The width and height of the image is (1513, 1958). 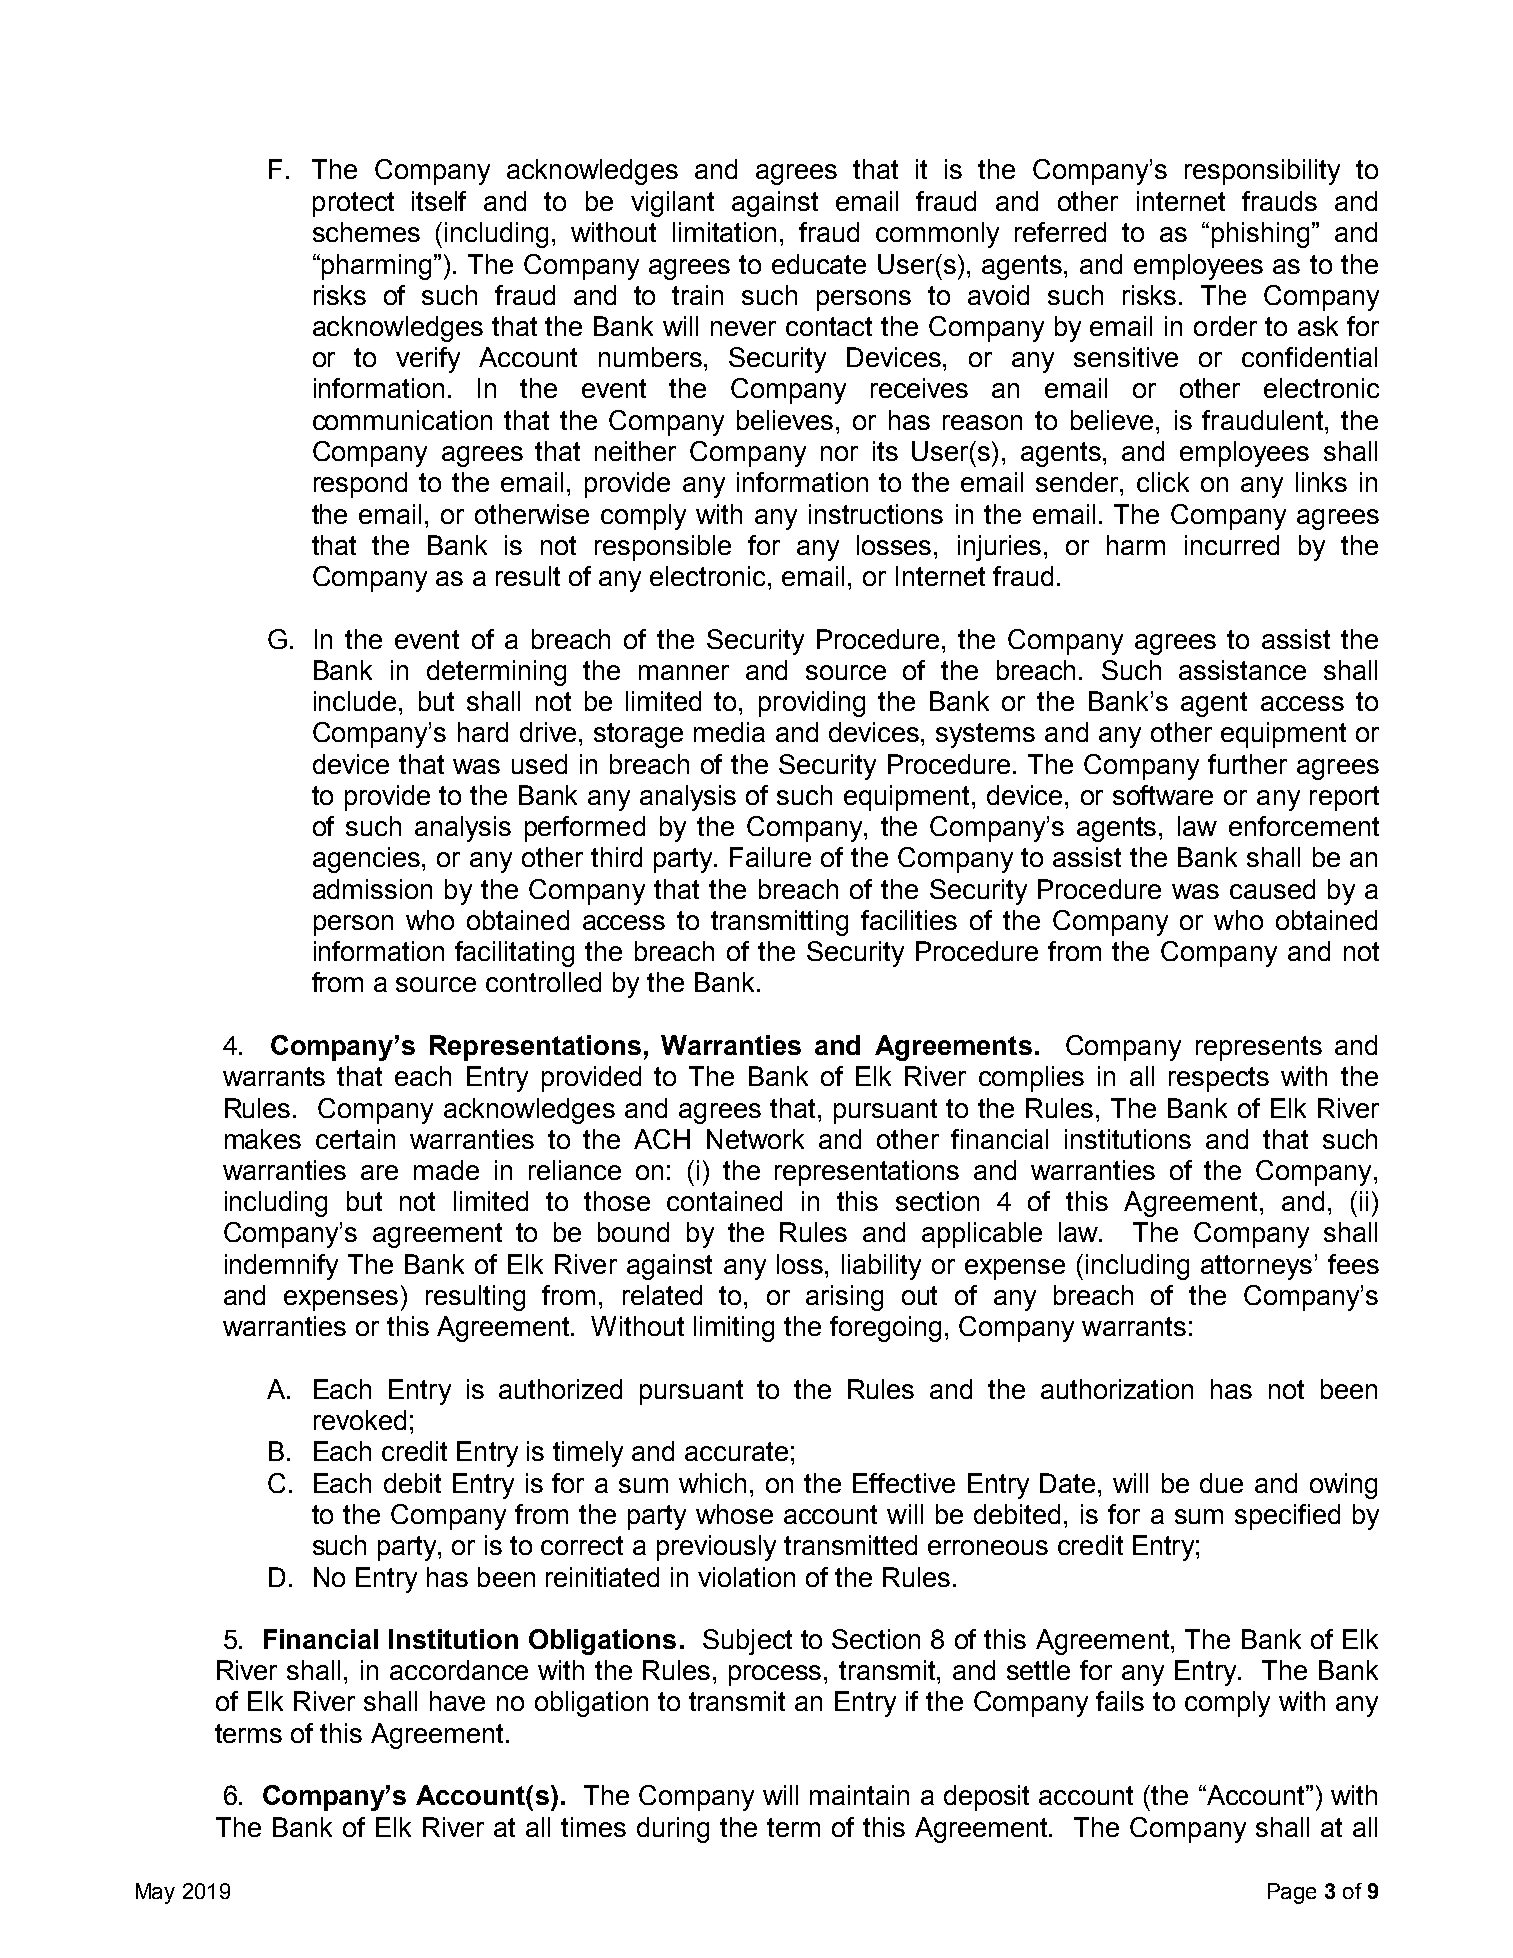 What do you see at coordinates (263, 1139) in the image?
I see `makes` at bounding box center [263, 1139].
